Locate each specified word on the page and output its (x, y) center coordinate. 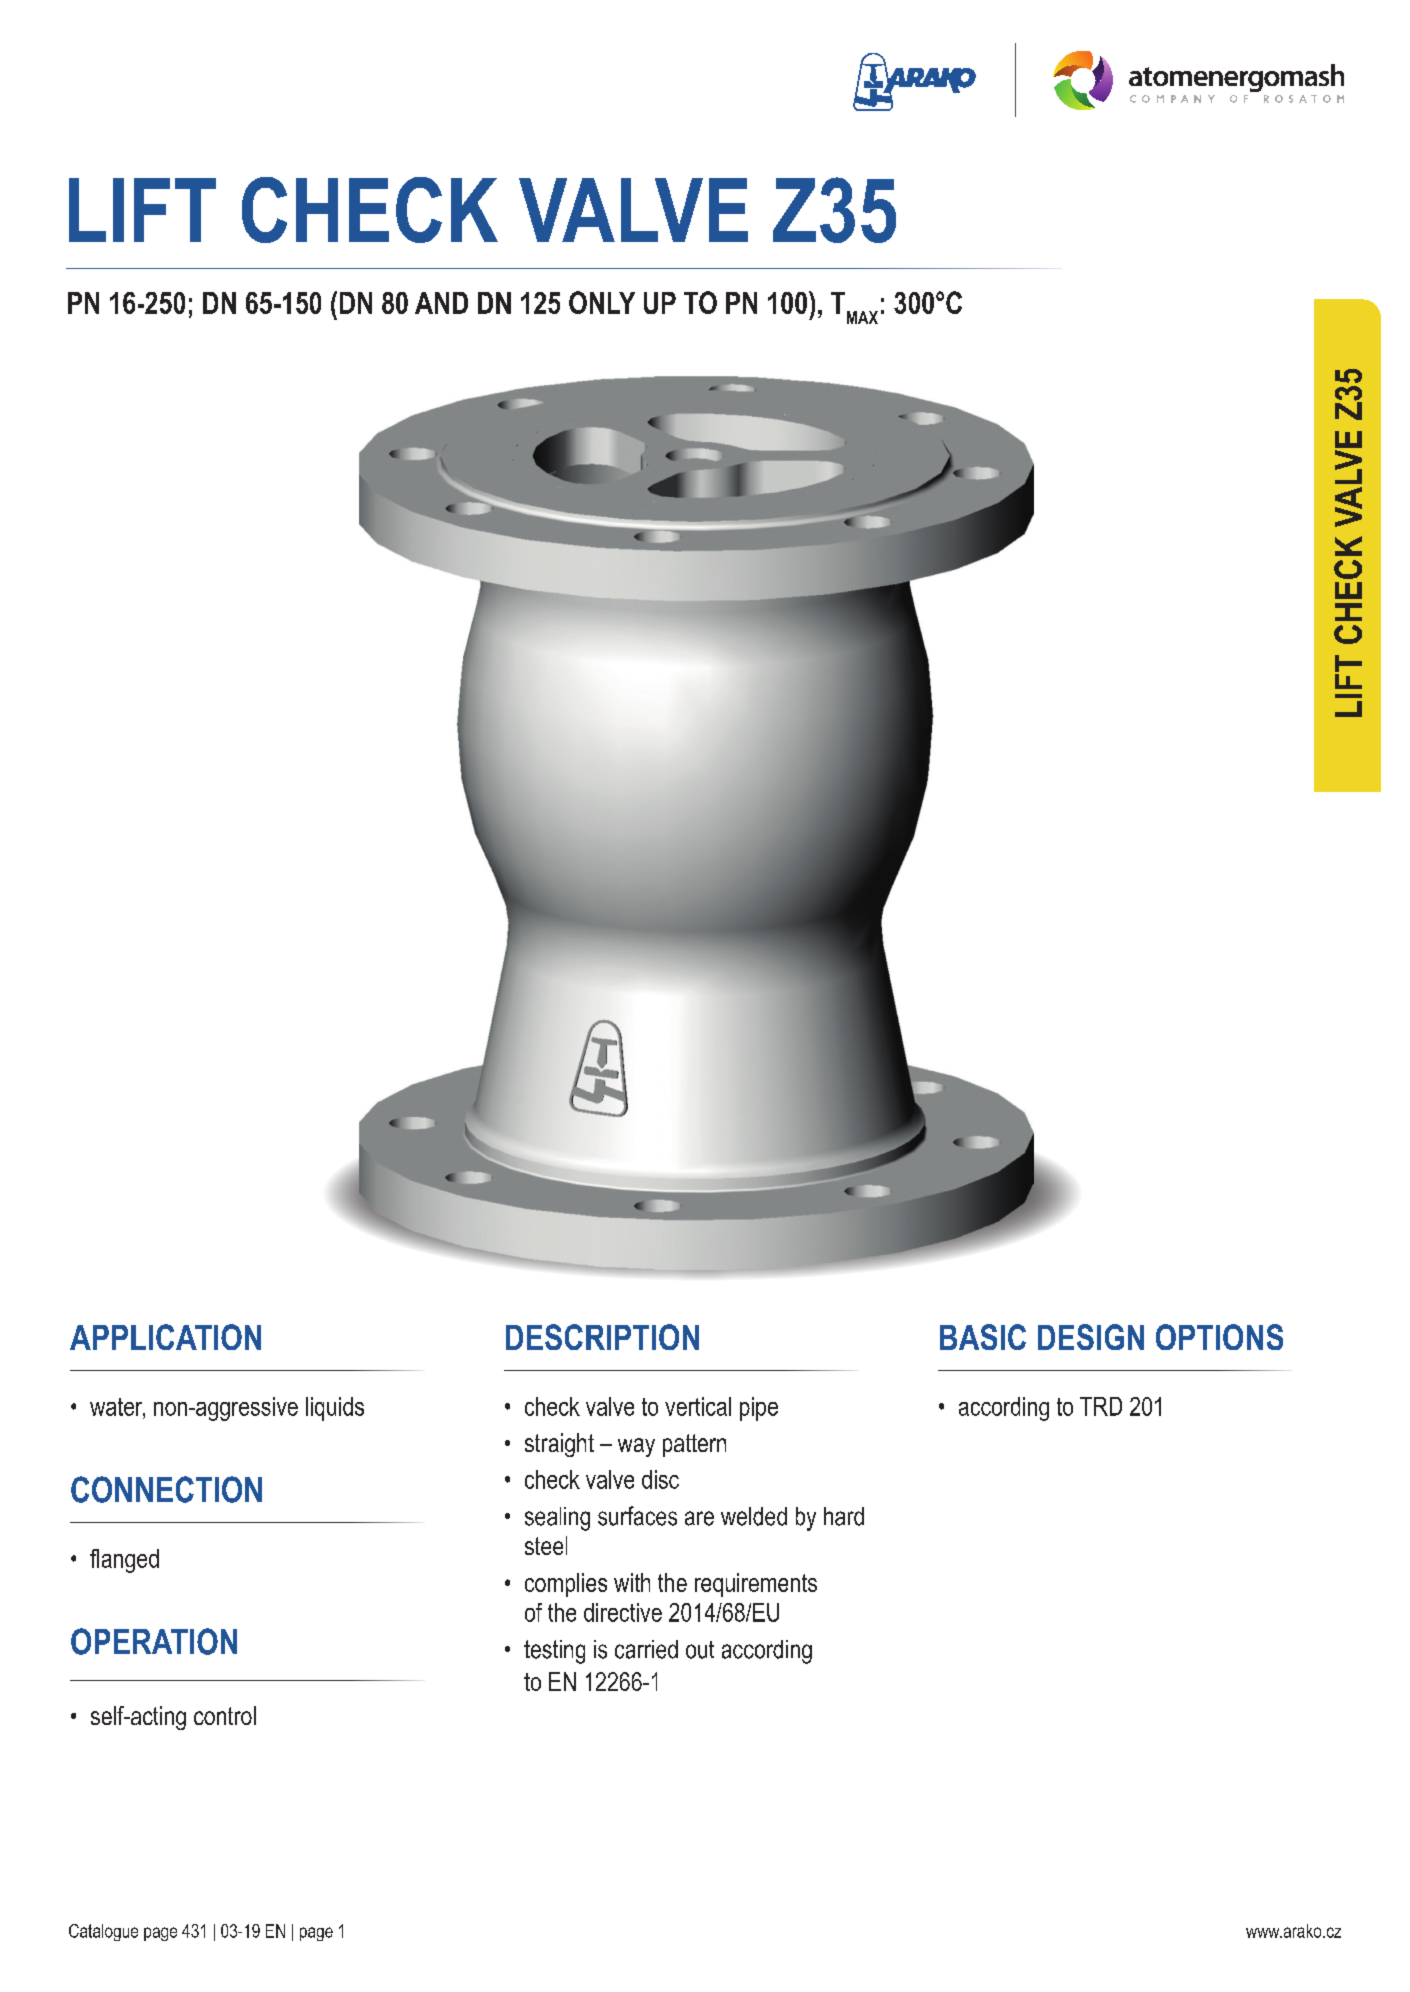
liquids (335, 1409)
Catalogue (103, 1932)
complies (566, 1585)
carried (646, 1649)
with (632, 1582)
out (700, 1650)
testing (554, 1652)
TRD (1101, 1406)
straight (559, 1445)
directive (623, 1612)
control (225, 1715)
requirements (756, 1585)
